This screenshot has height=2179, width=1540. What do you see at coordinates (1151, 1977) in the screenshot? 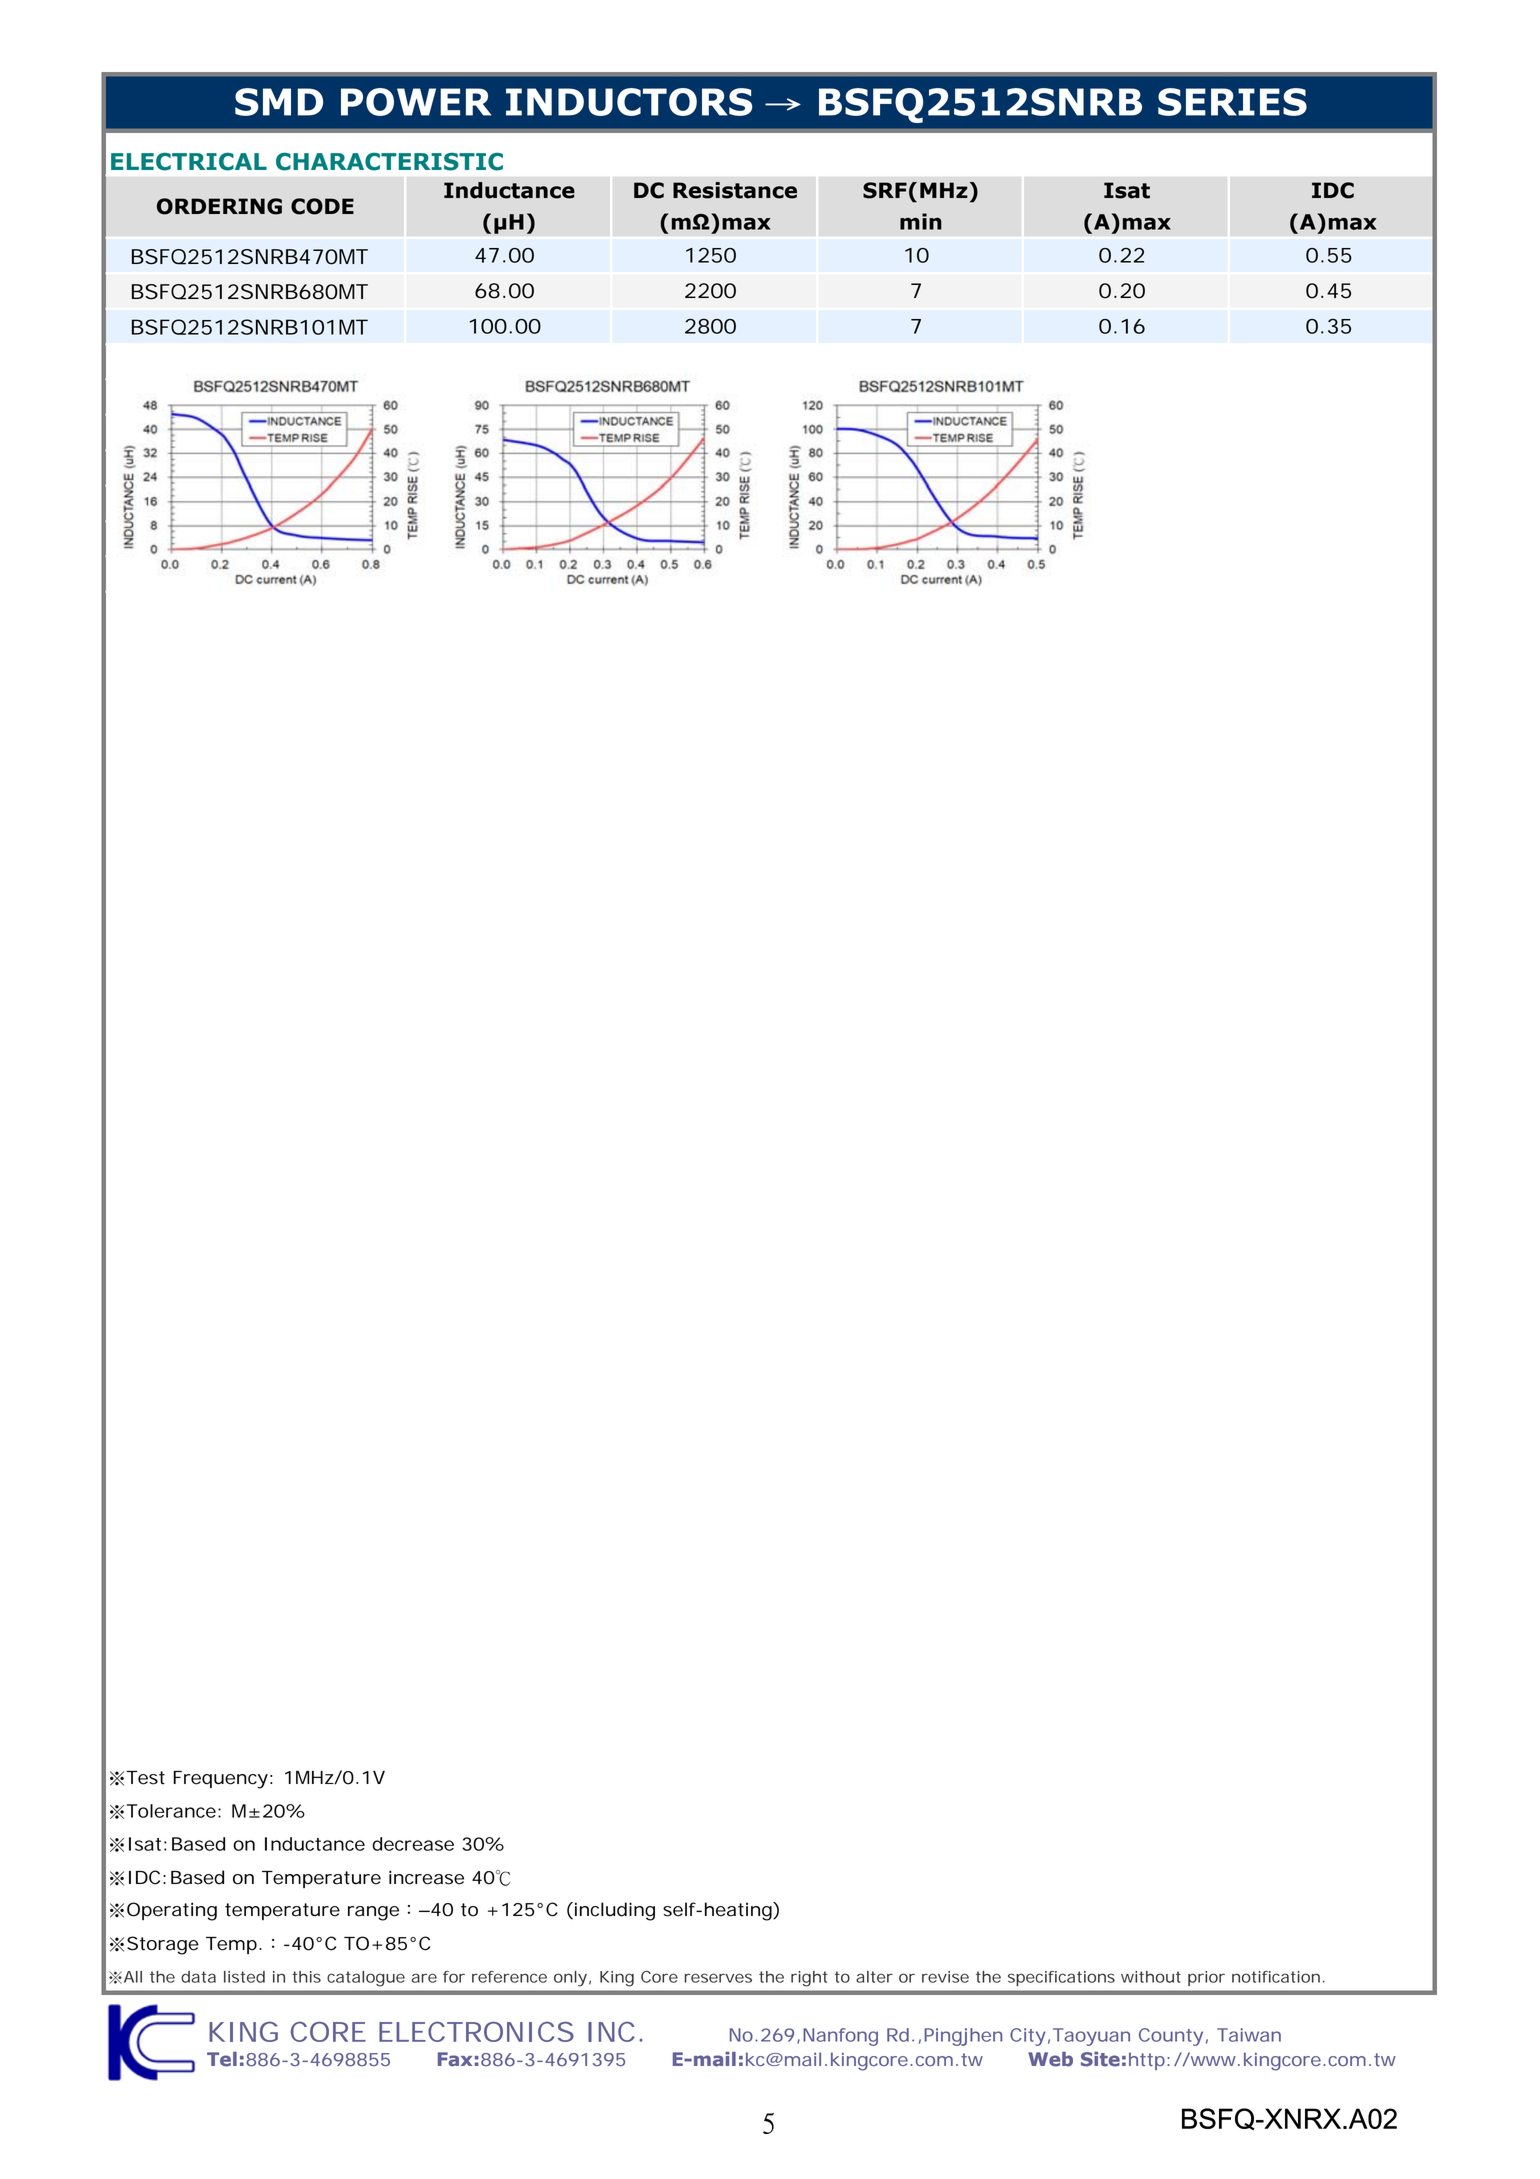
I see `without` at bounding box center [1151, 1977].
